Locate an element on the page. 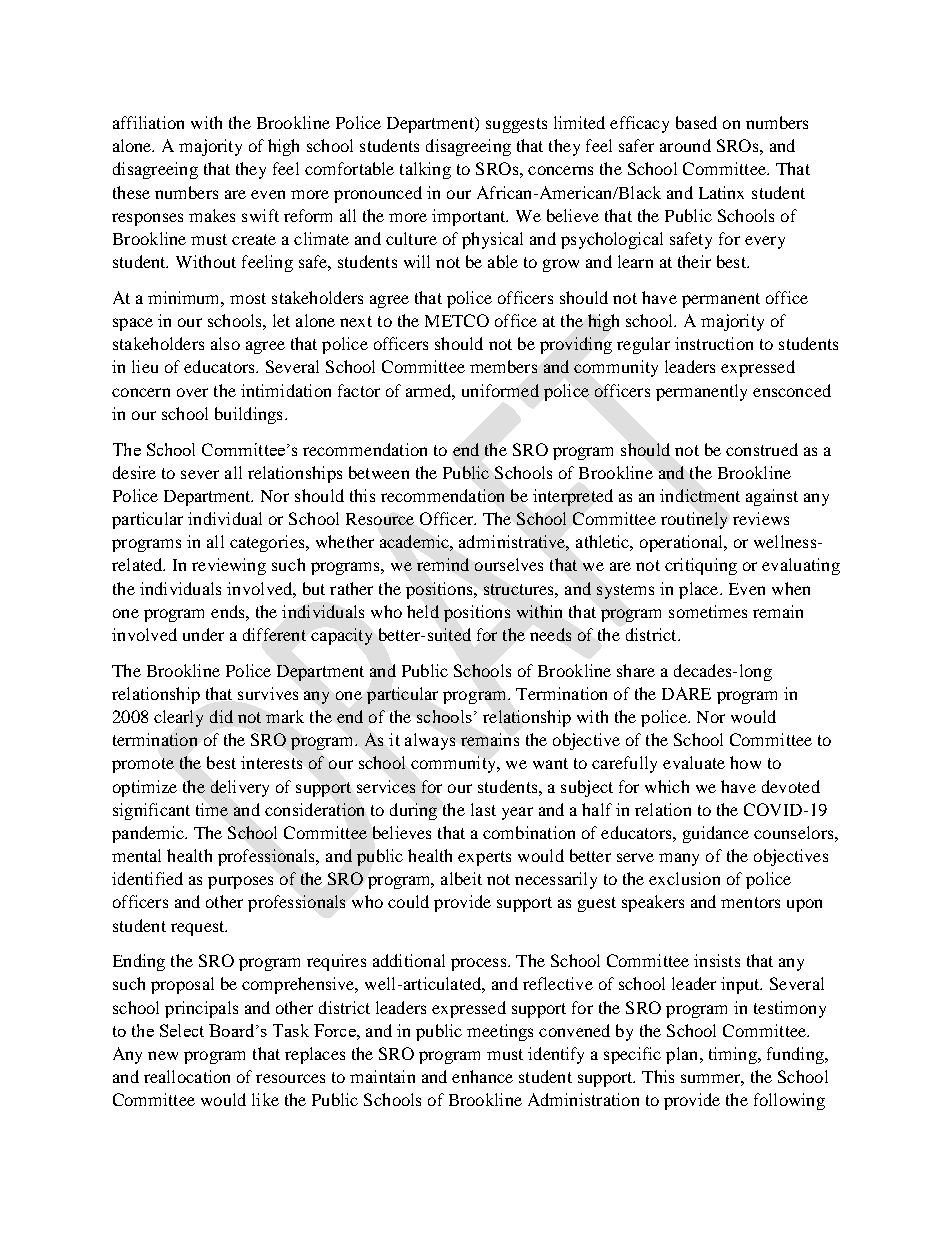  over is located at coordinates (192, 392).
